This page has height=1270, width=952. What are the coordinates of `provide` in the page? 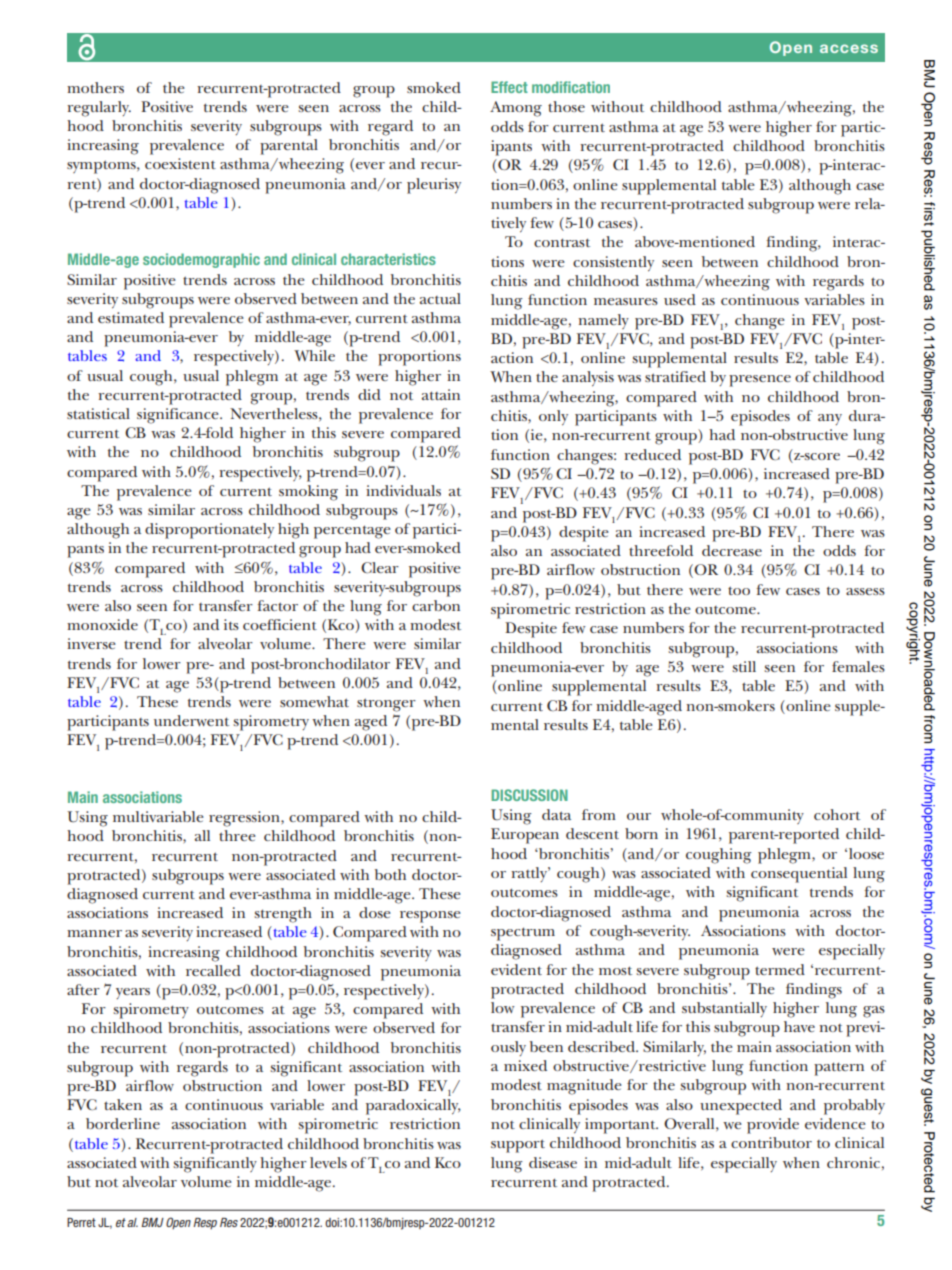 It's located at (773, 1126).
